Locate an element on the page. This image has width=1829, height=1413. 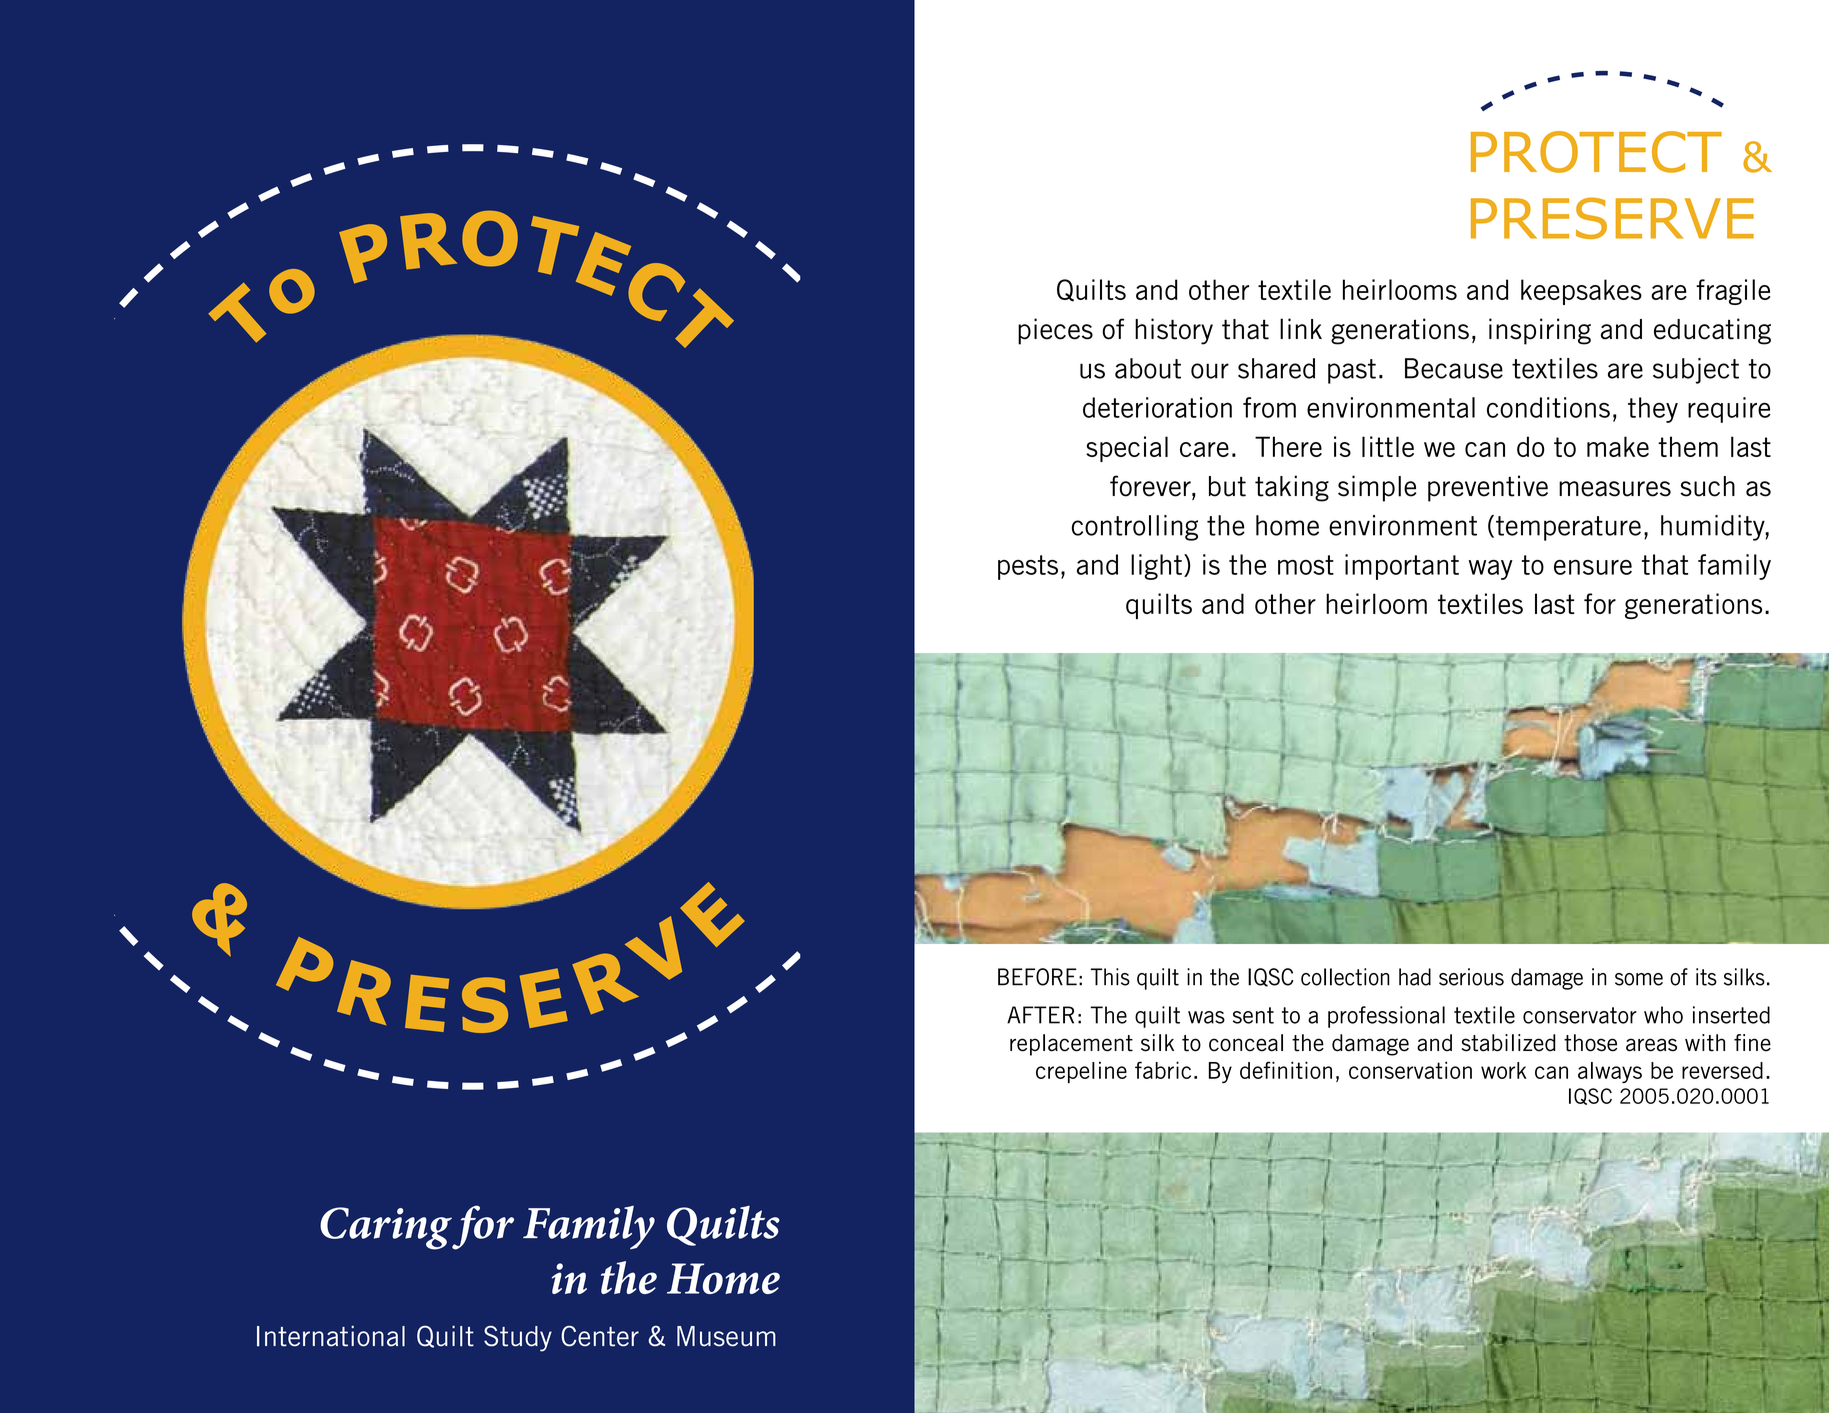
pieces is located at coordinates (1055, 331).
